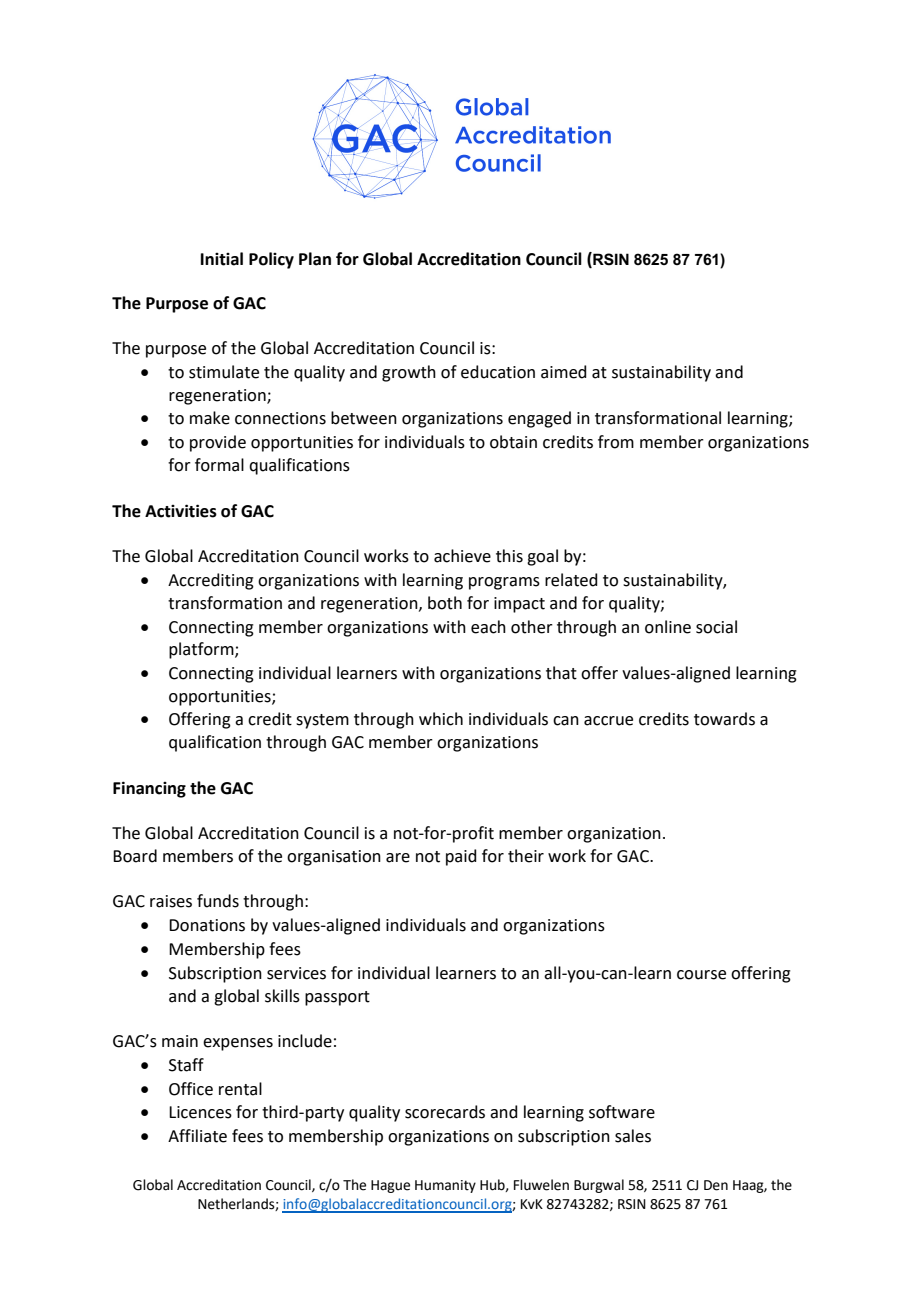 This screenshot has width=924, height=1308. Describe the element at coordinates (197, 1136) in the screenshot. I see `Affiliate` at that location.
